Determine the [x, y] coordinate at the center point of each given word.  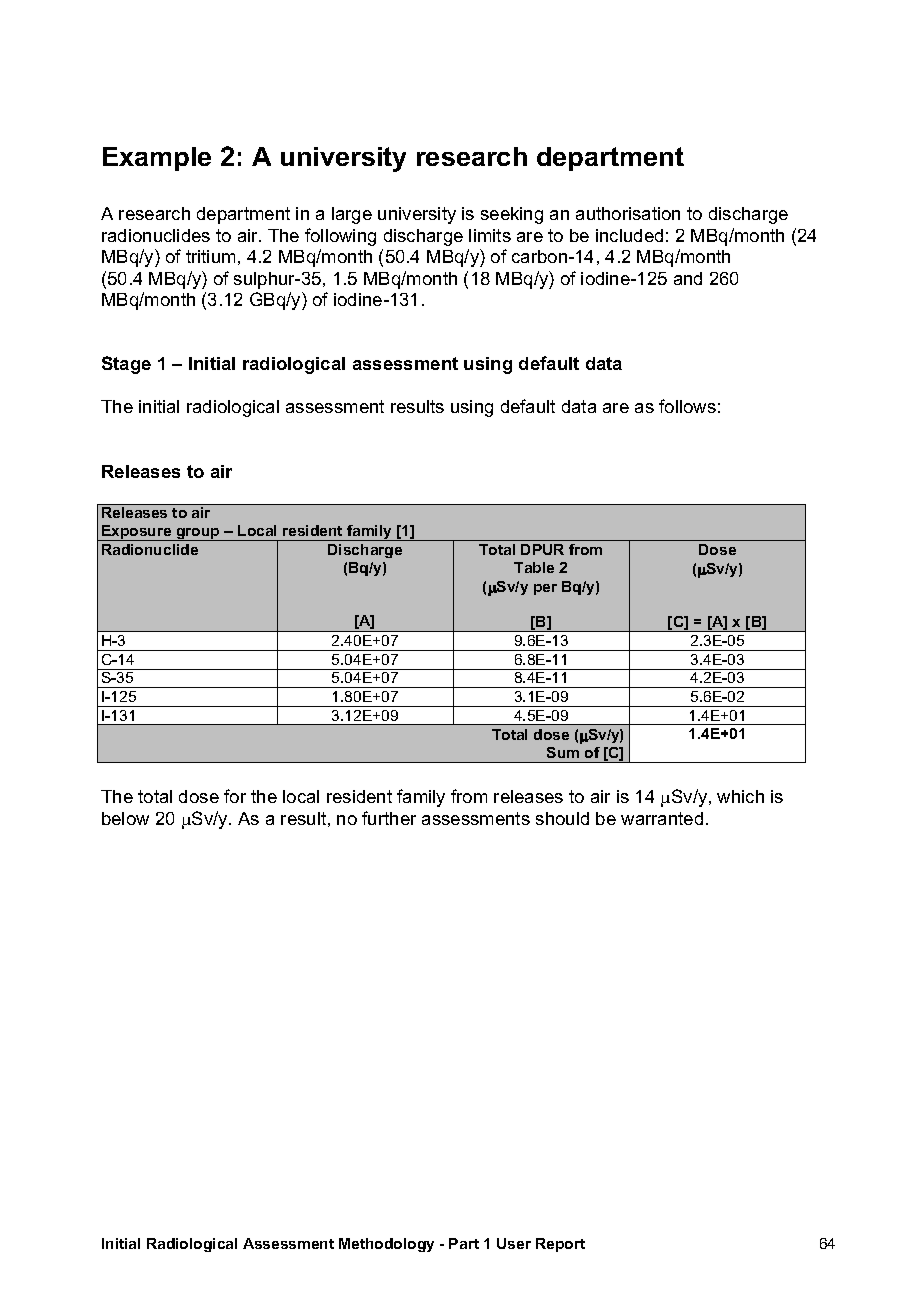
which [740, 796]
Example [157, 159]
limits [490, 235]
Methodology [386, 1245]
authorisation [628, 213]
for [235, 796]
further [389, 818]
